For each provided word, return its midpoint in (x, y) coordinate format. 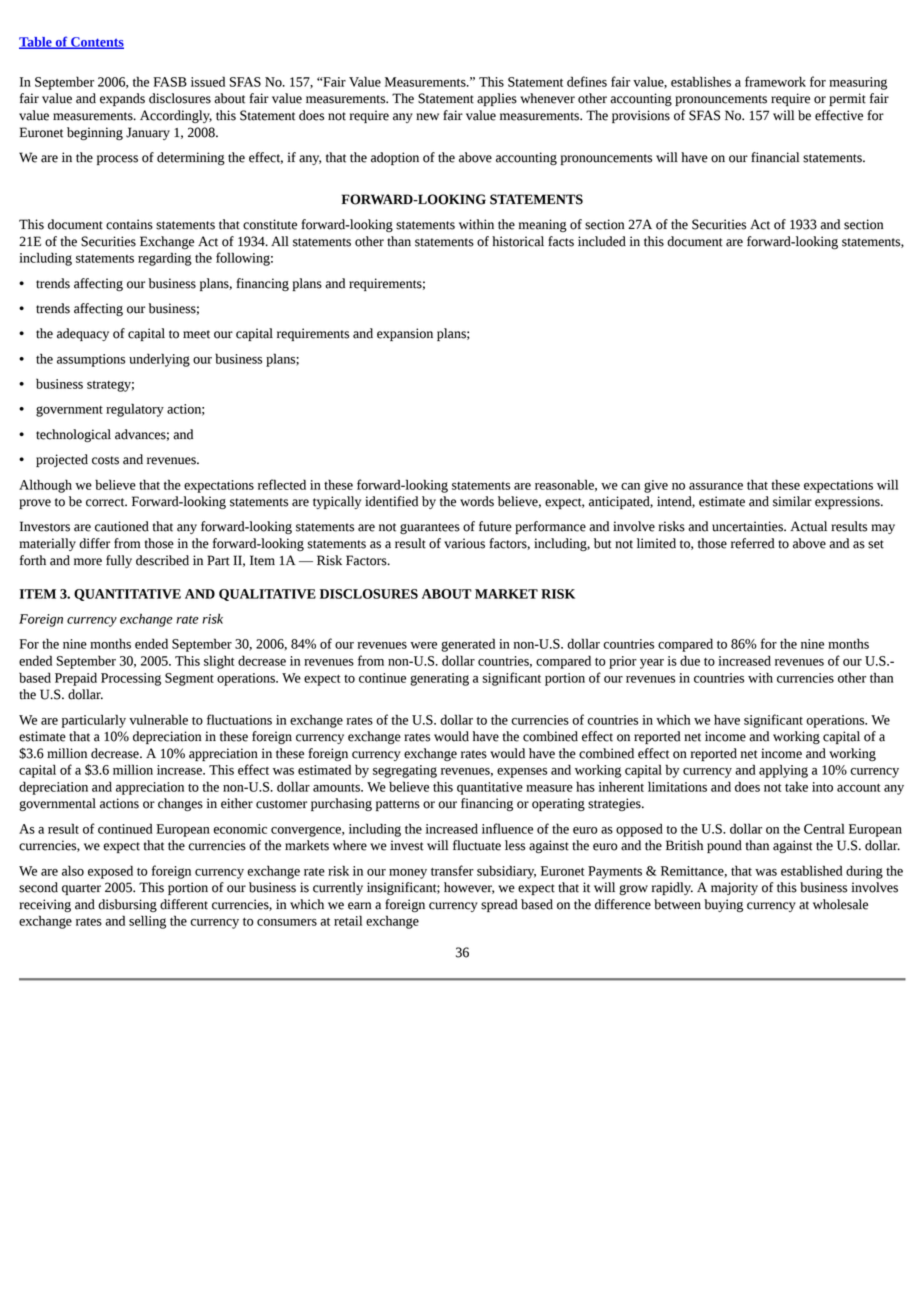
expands (122, 99)
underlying (159, 360)
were (423, 645)
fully (119, 561)
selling (147, 922)
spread (499, 905)
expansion (405, 334)
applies (497, 99)
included (602, 241)
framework (775, 81)
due (690, 660)
